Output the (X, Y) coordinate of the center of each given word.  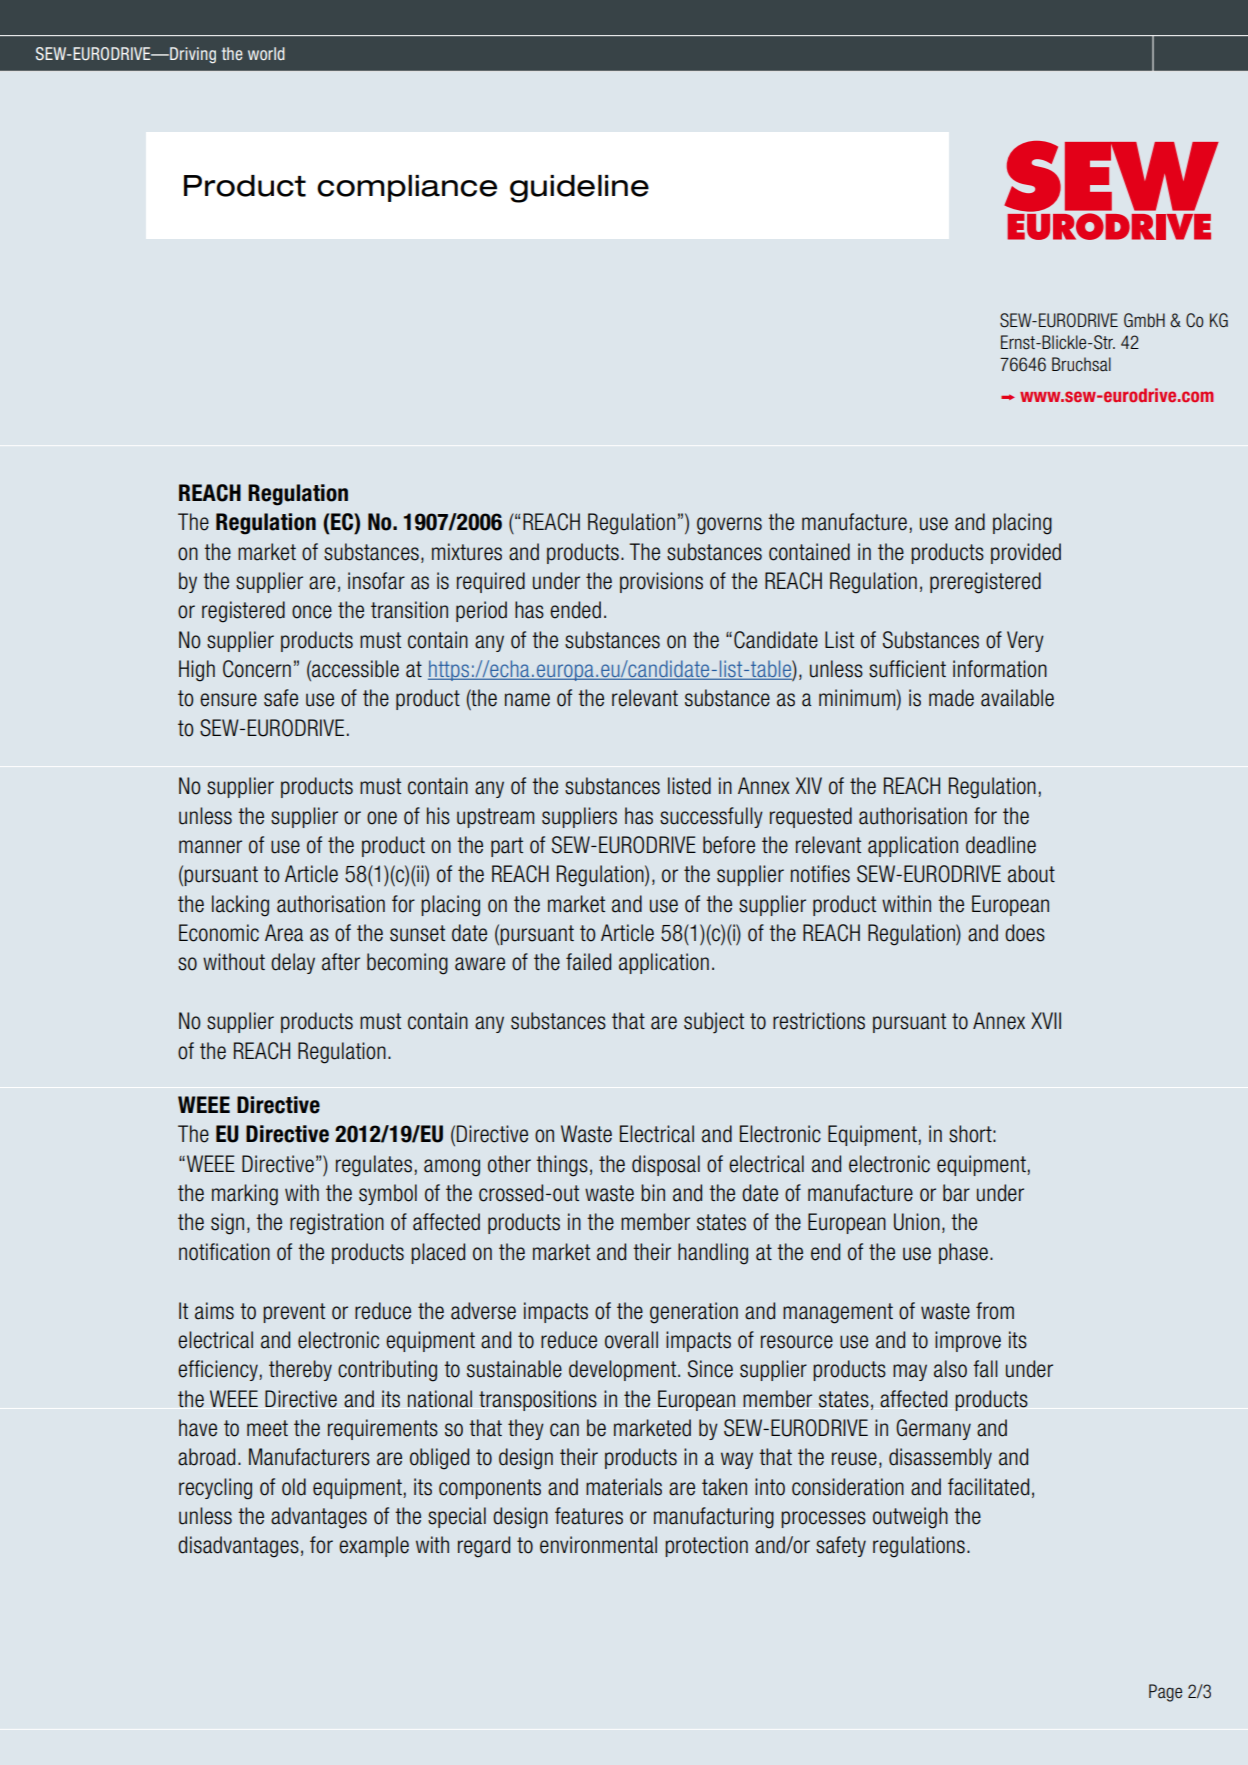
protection (706, 1546)
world (266, 53)
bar (956, 1193)
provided (1026, 553)
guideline (579, 189)
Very (1025, 641)
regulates (374, 1166)
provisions (661, 582)
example (374, 1546)
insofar (376, 581)
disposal (666, 1165)
